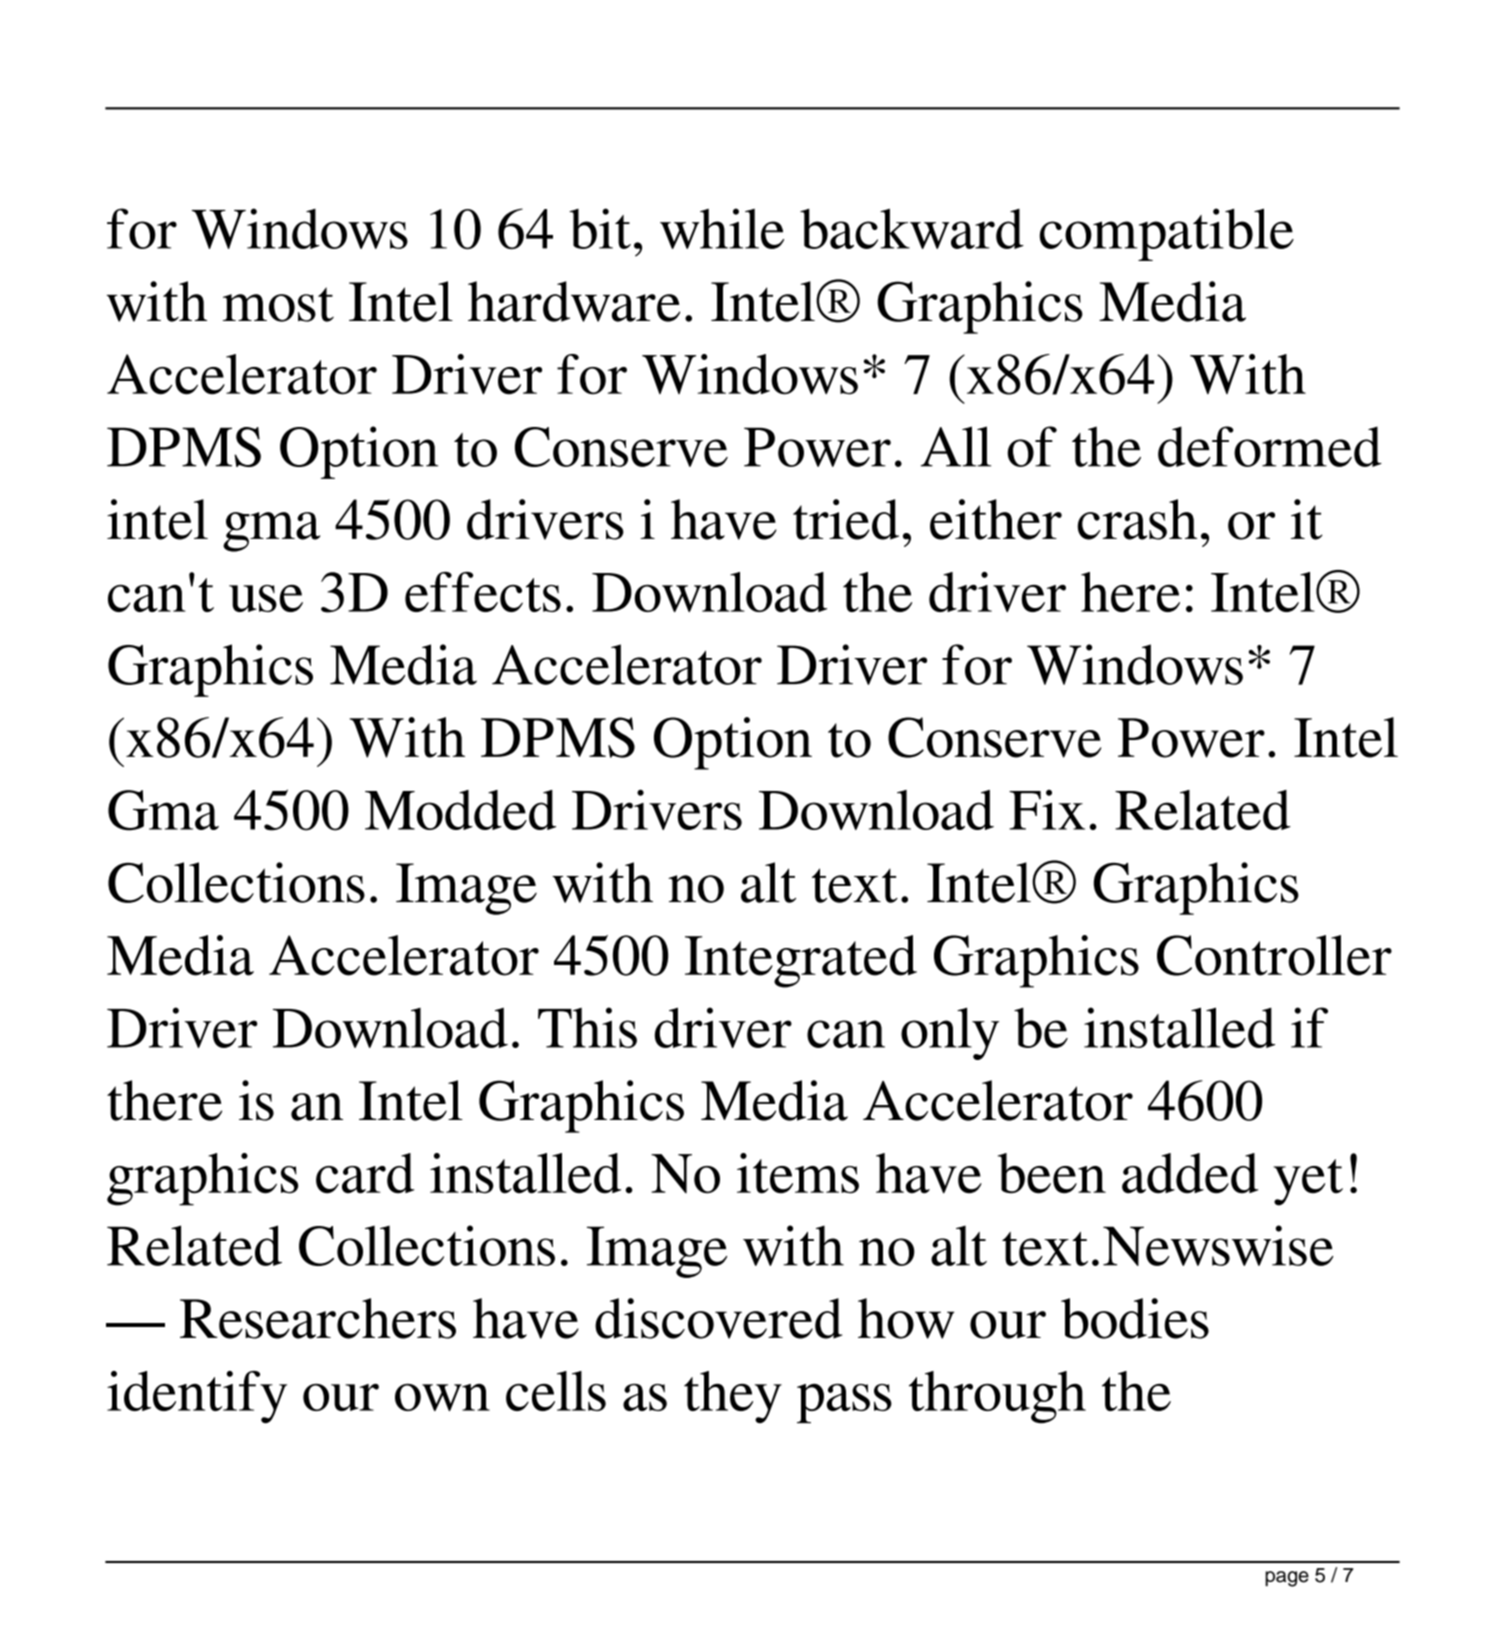 This page has height=1633, width=1505. What do you see at coordinates (1274, 955) in the page?
I see `Controller` at bounding box center [1274, 955].
